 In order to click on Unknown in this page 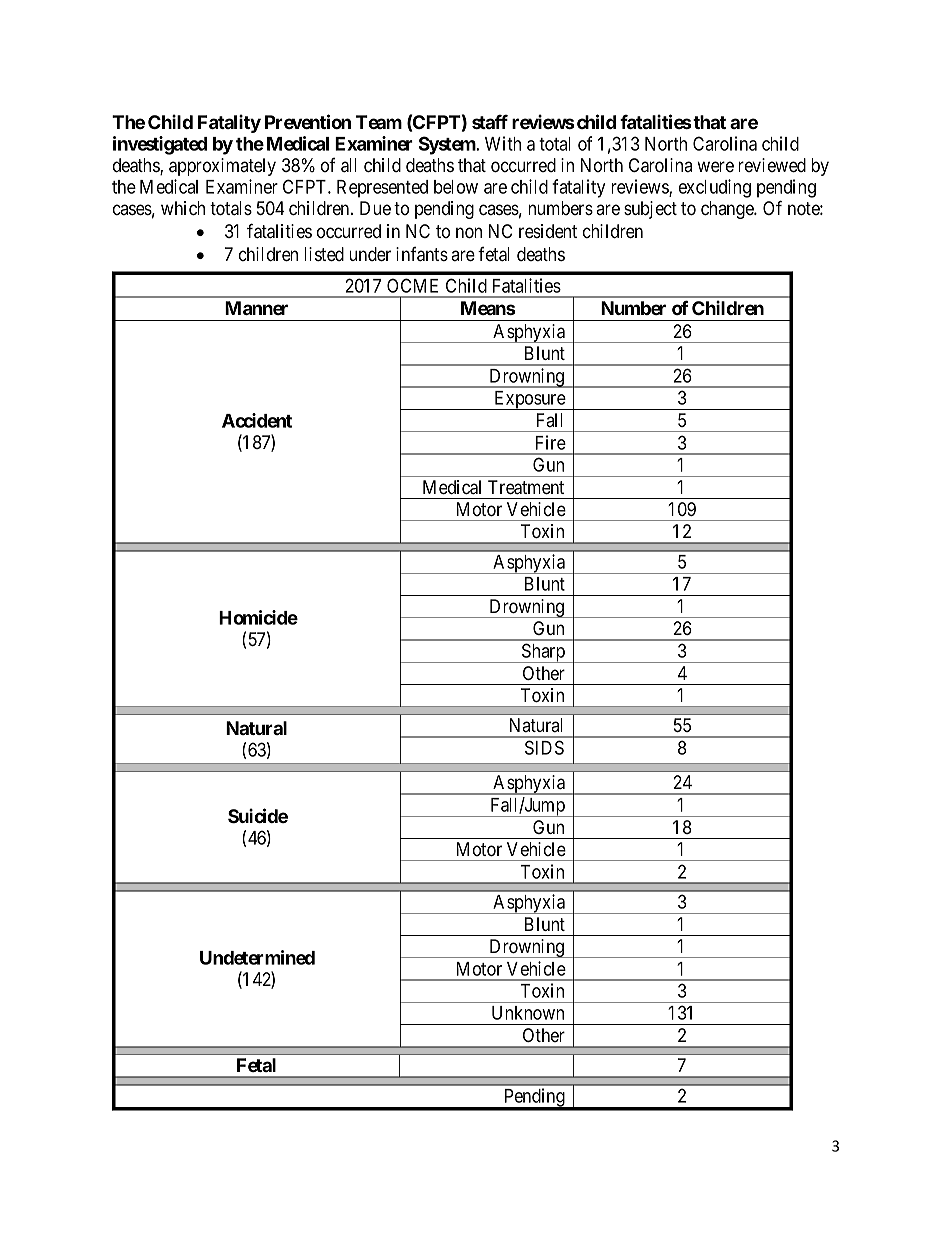, I will do `click(528, 1013)`.
